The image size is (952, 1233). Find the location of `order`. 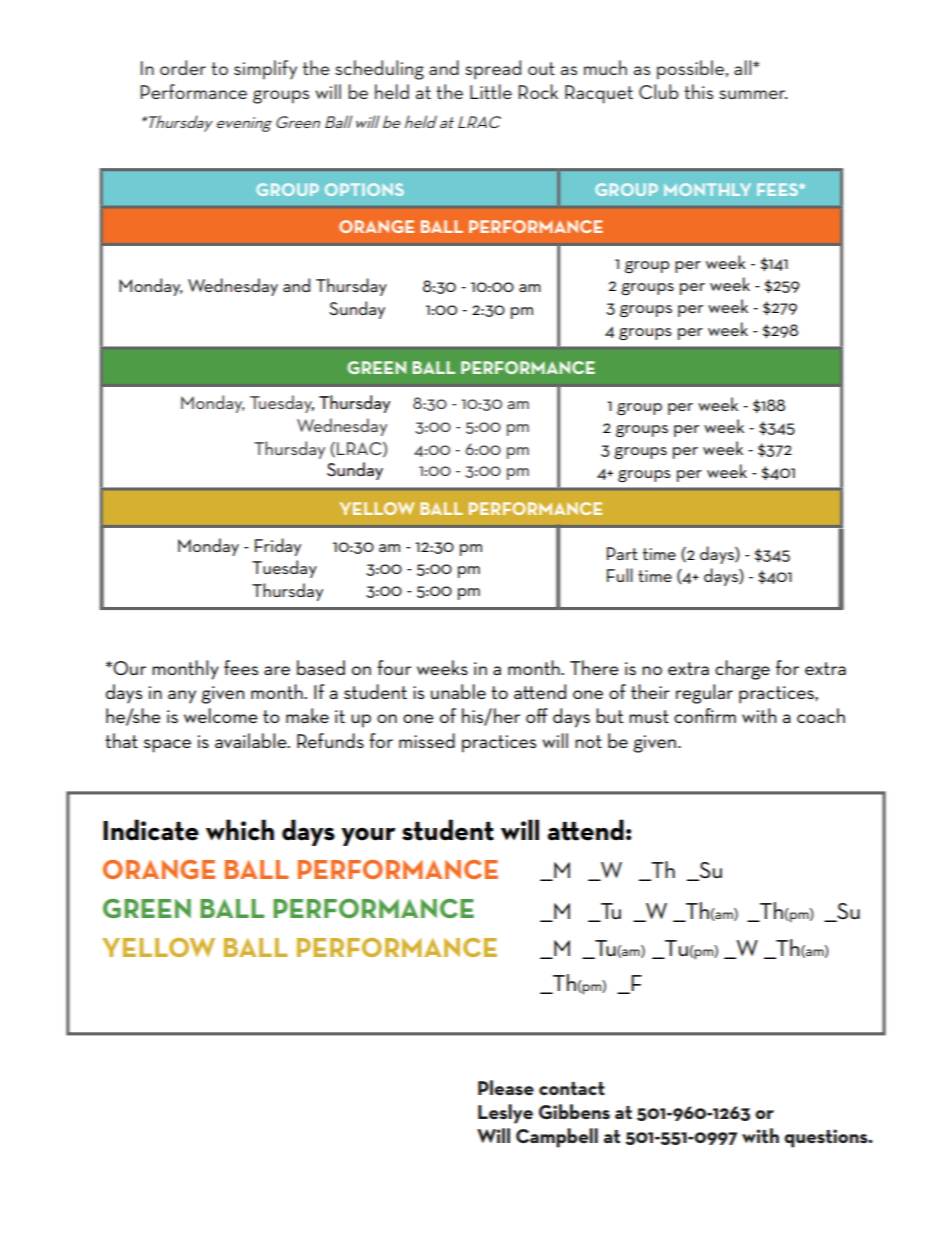

order is located at coordinates (183, 67).
